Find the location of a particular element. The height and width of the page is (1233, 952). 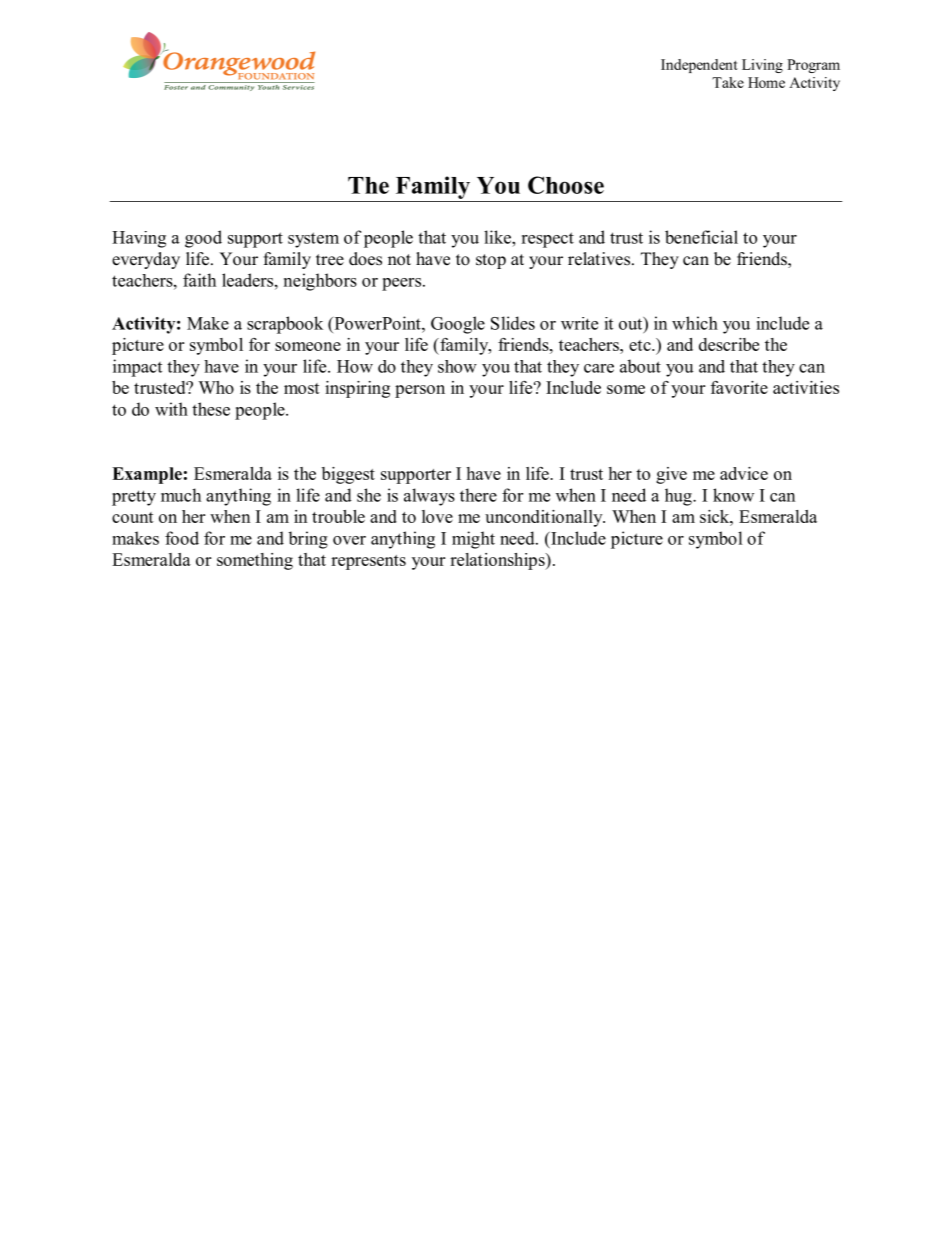

might is located at coordinates (473, 540).
